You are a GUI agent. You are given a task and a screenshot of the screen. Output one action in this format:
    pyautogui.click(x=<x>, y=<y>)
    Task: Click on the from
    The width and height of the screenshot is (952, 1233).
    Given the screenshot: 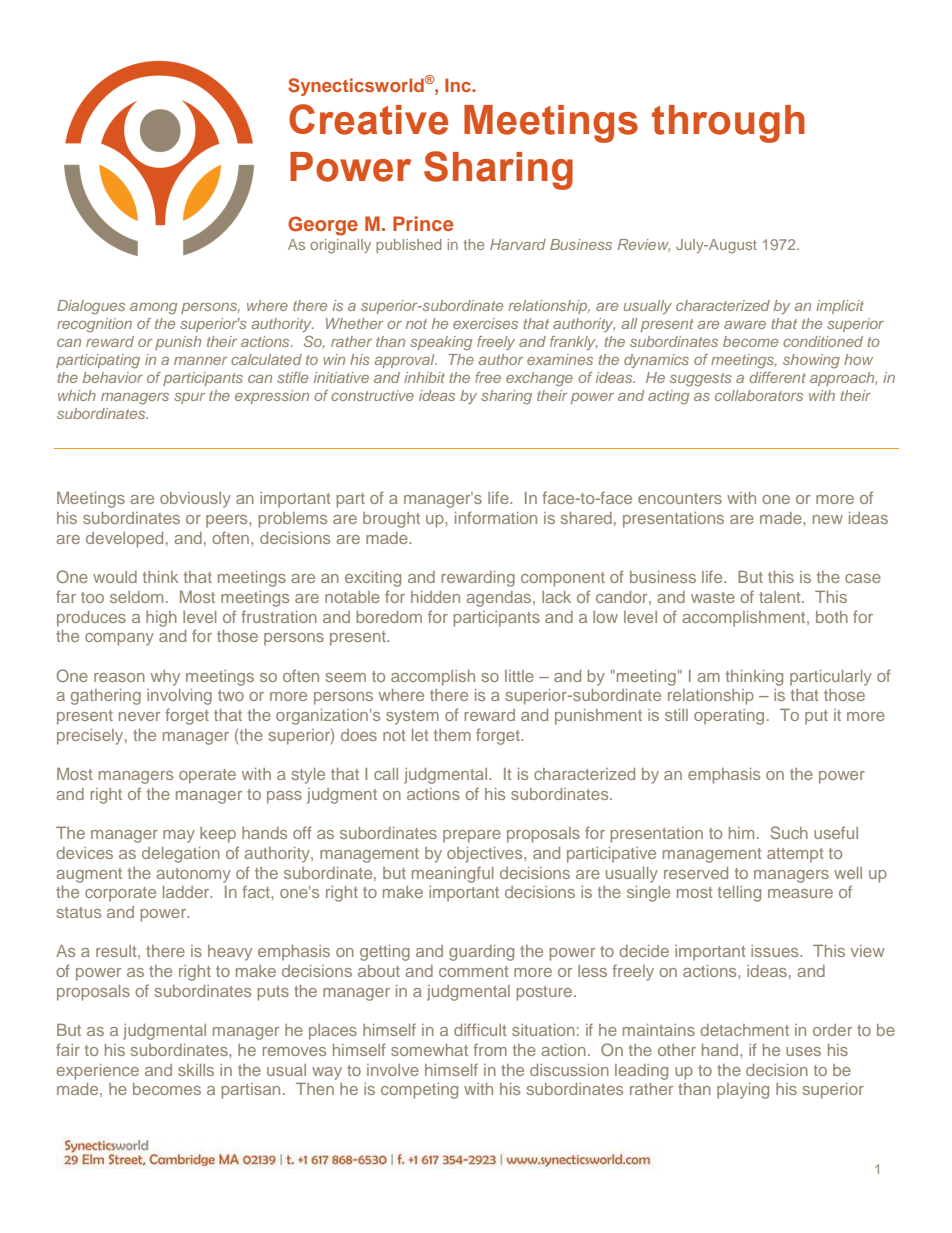 What is the action you would take?
    pyautogui.click(x=490, y=1049)
